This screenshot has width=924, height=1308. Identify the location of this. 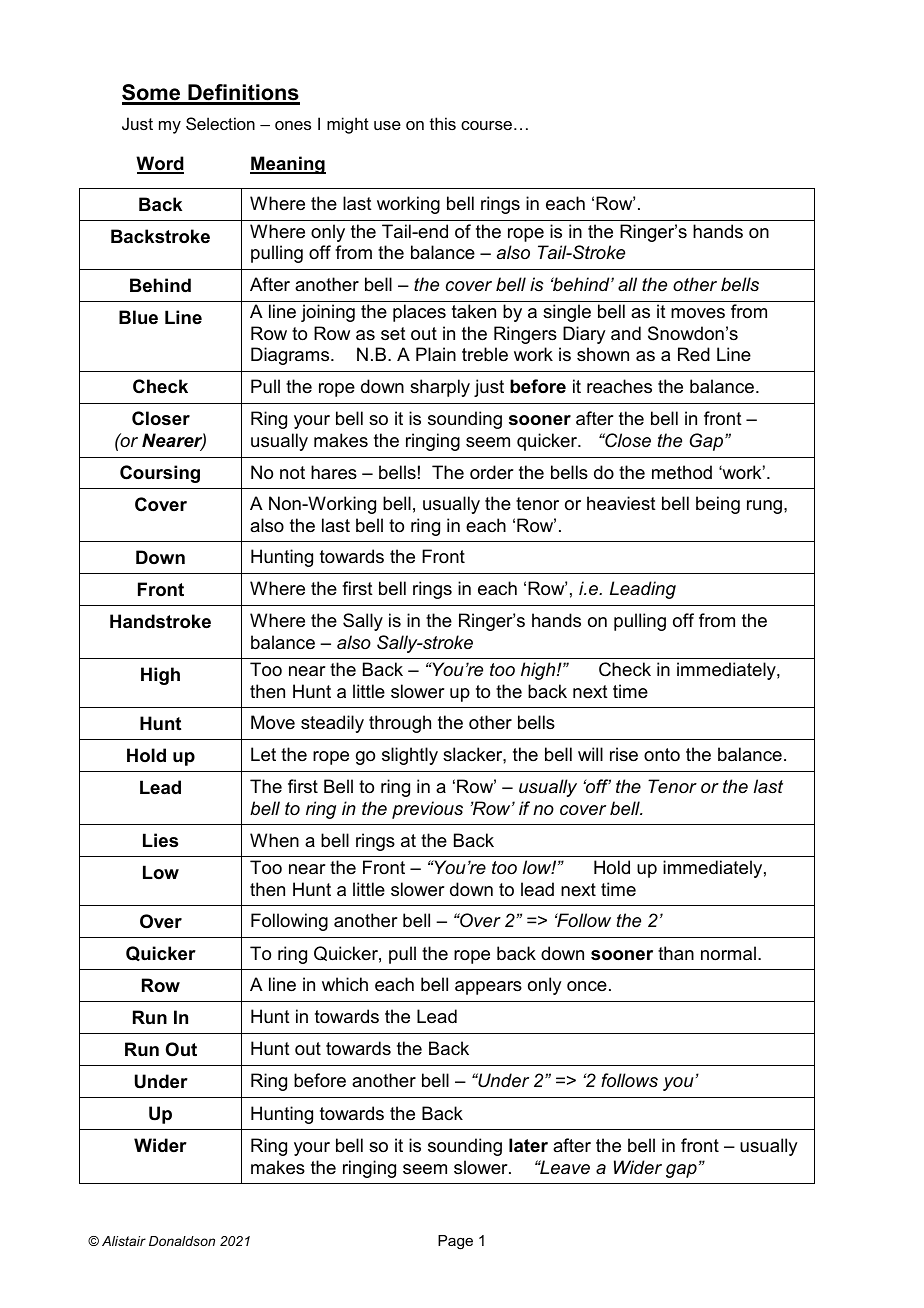
(443, 123).
